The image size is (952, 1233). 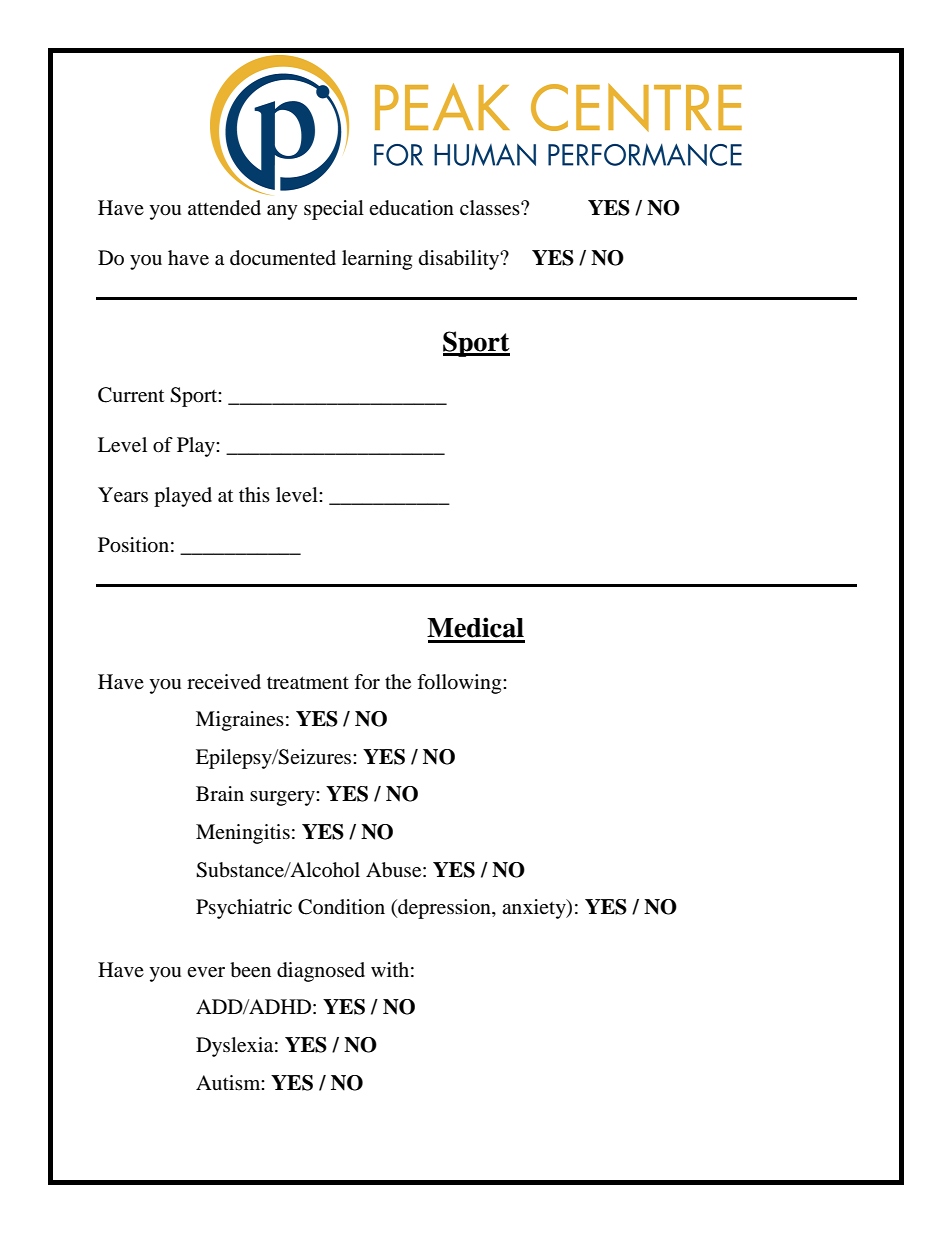 What do you see at coordinates (224, 682) in the image?
I see `received` at bounding box center [224, 682].
